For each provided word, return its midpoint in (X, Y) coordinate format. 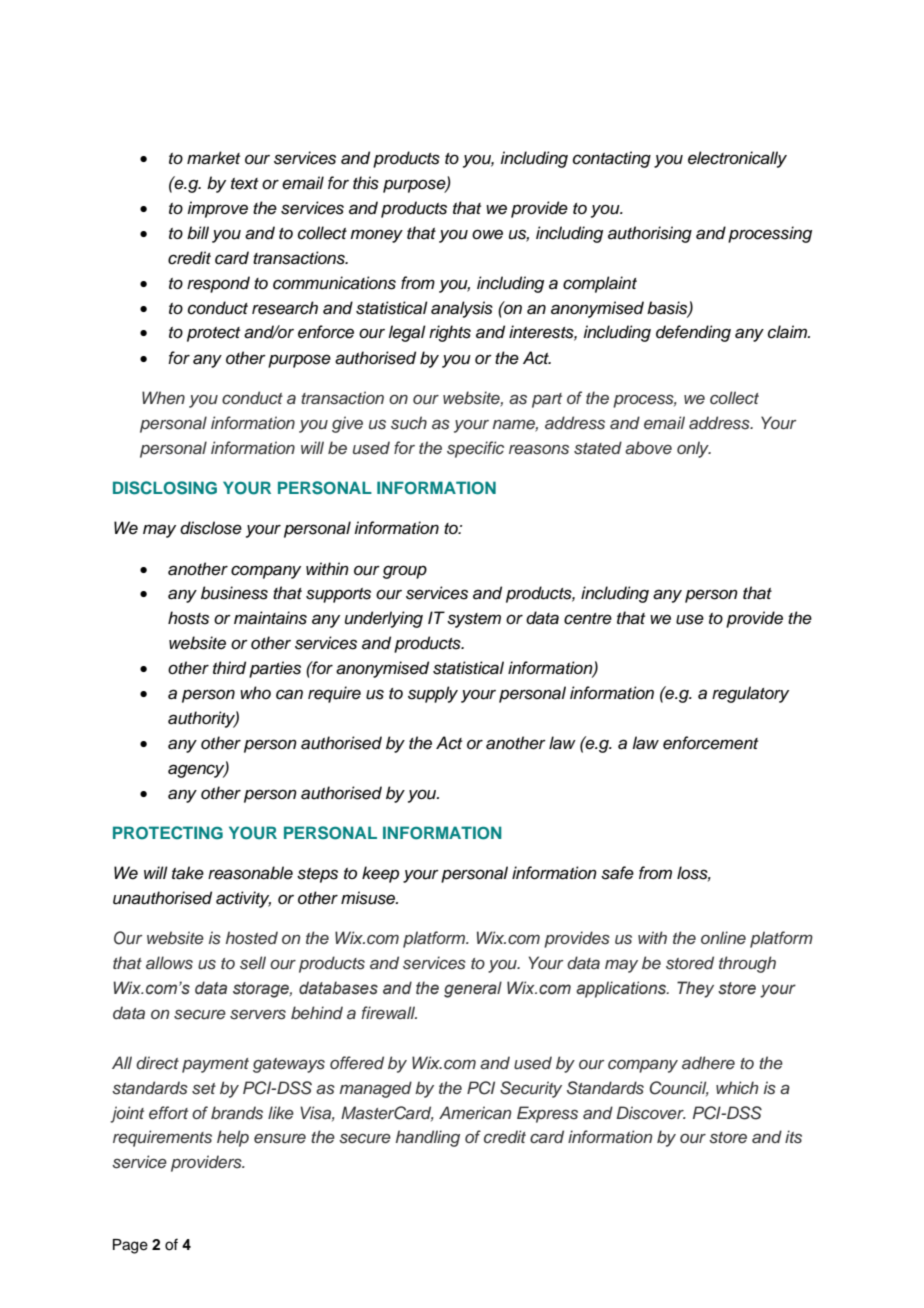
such (409, 423)
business (234, 593)
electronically (737, 159)
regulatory (750, 694)
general (473, 989)
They (695, 989)
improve (217, 209)
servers (258, 1015)
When (163, 398)
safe (617, 873)
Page (130, 1246)
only (694, 449)
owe (487, 234)
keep (380, 874)
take (188, 873)
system (474, 620)
